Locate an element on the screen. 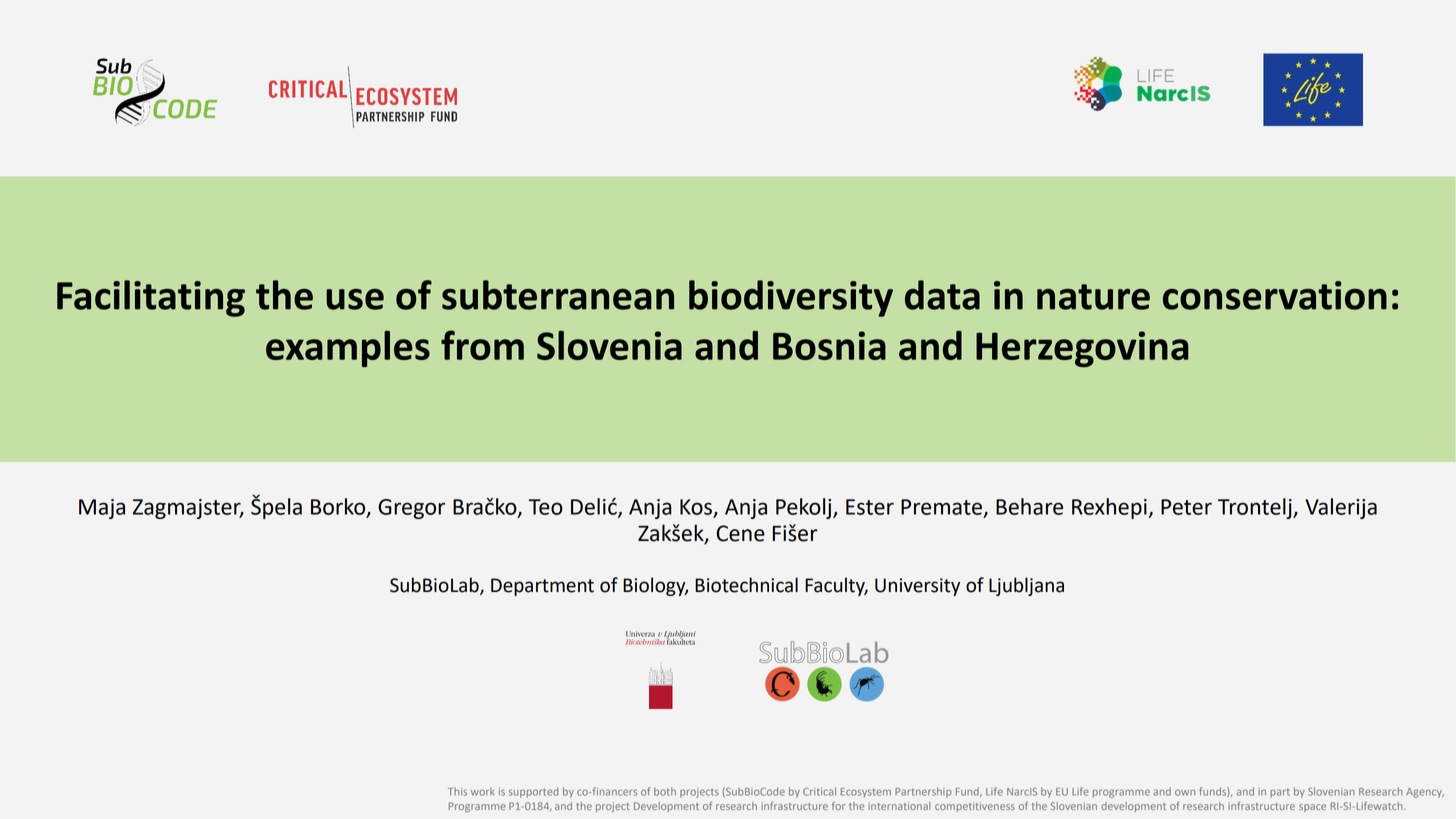 The image size is (1456, 819). Maja is located at coordinates (102, 509).
